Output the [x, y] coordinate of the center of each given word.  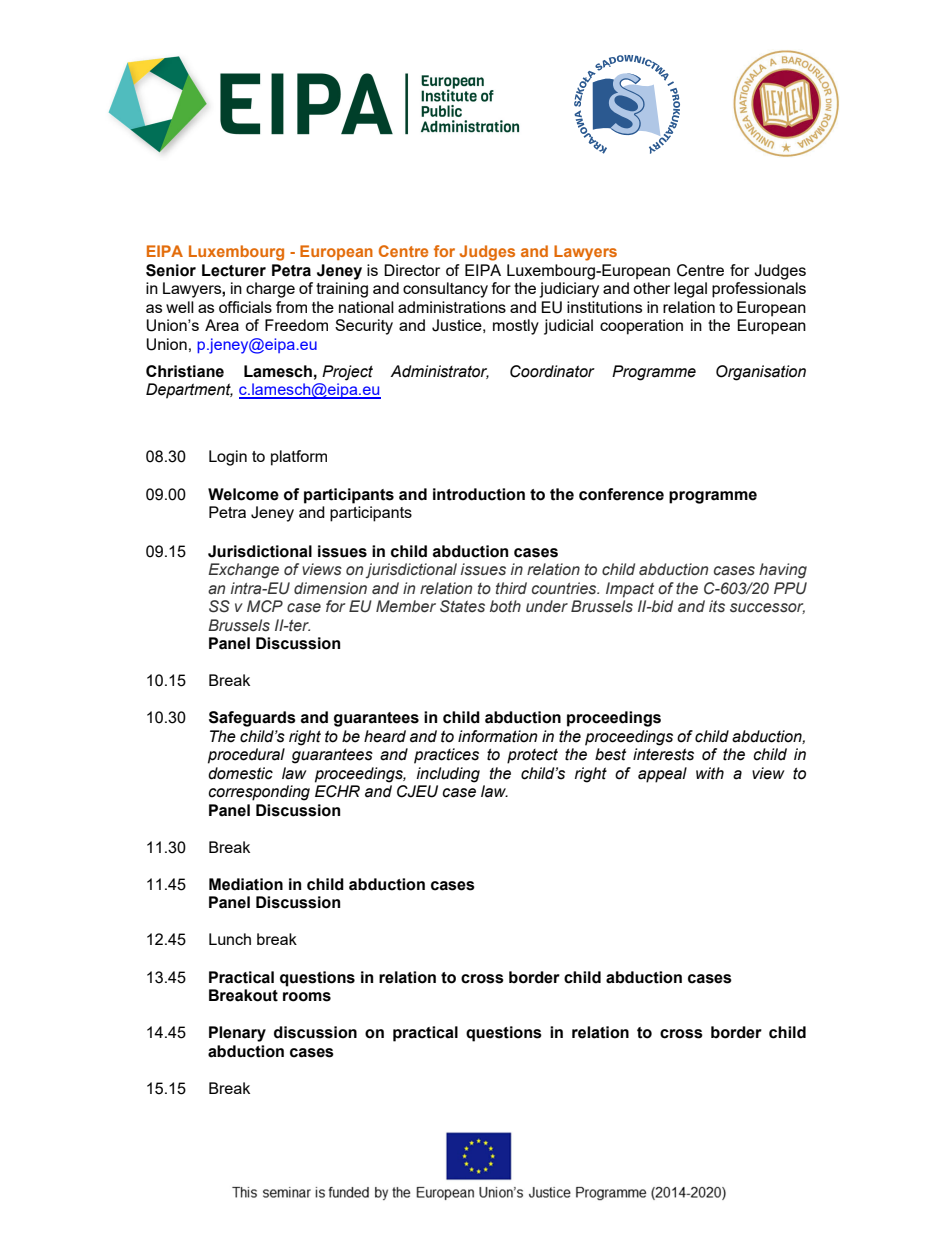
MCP [265, 606]
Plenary [237, 1034]
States [462, 606]
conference [621, 494]
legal [690, 290]
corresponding [259, 793]
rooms [307, 997]
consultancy [445, 290]
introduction [479, 494]
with [710, 773]
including [448, 775]
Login [228, 458]
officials [245, 307]
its [717, 606]
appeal [662, 775]
